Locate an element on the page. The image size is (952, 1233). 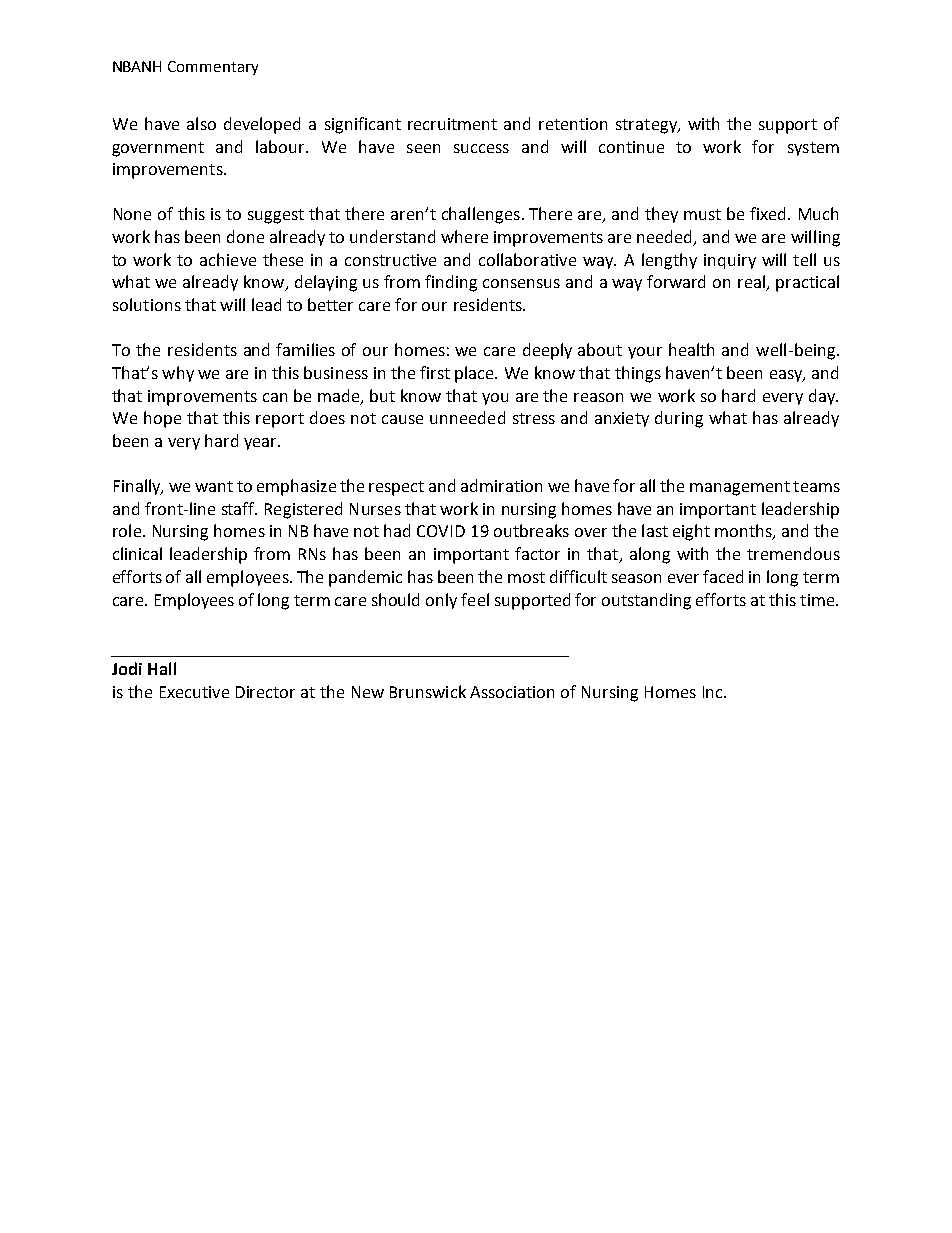
fixed is located at coordinates (767, 213).
